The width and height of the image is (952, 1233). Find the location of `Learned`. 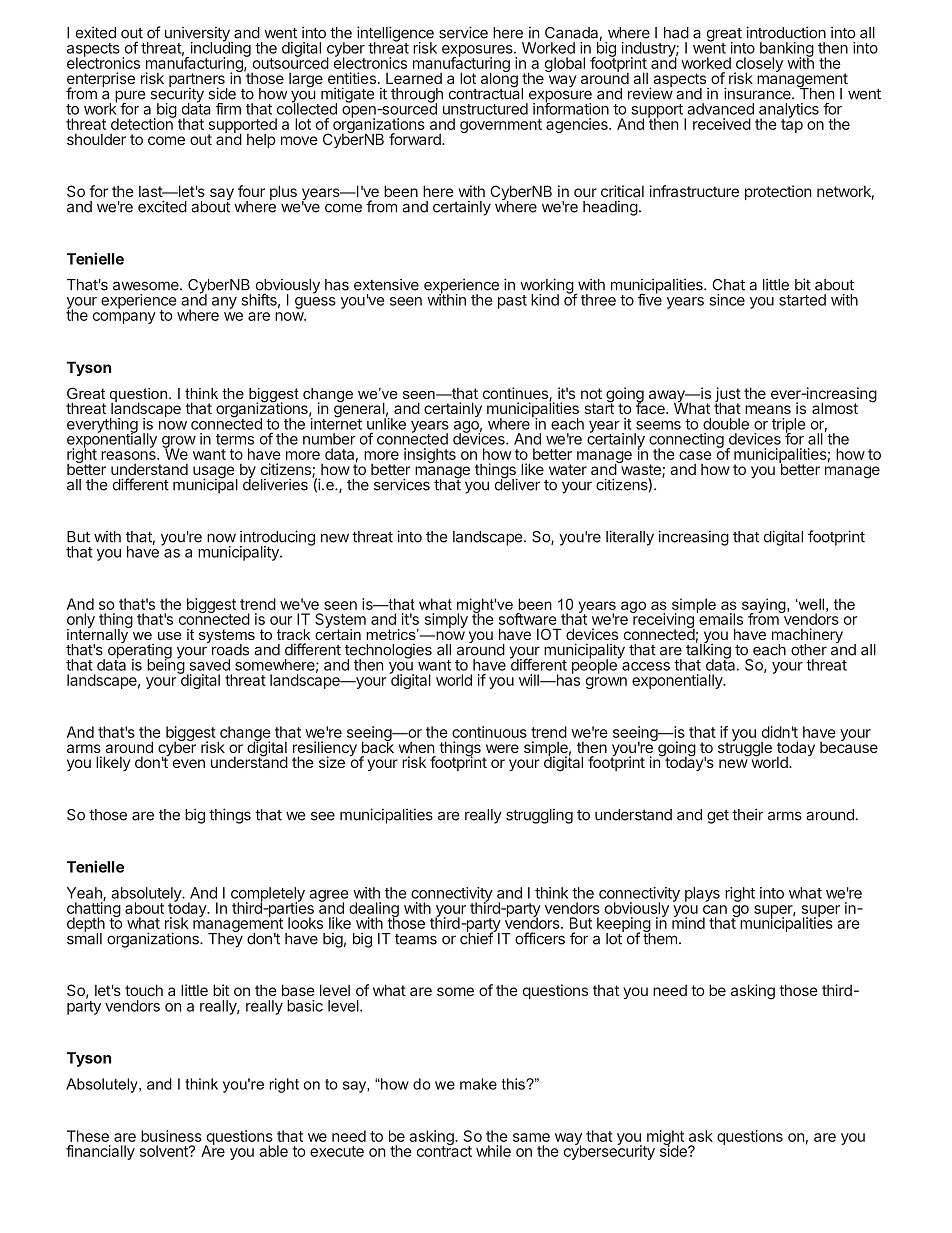

Learned is located at coordinates (414, 78).
